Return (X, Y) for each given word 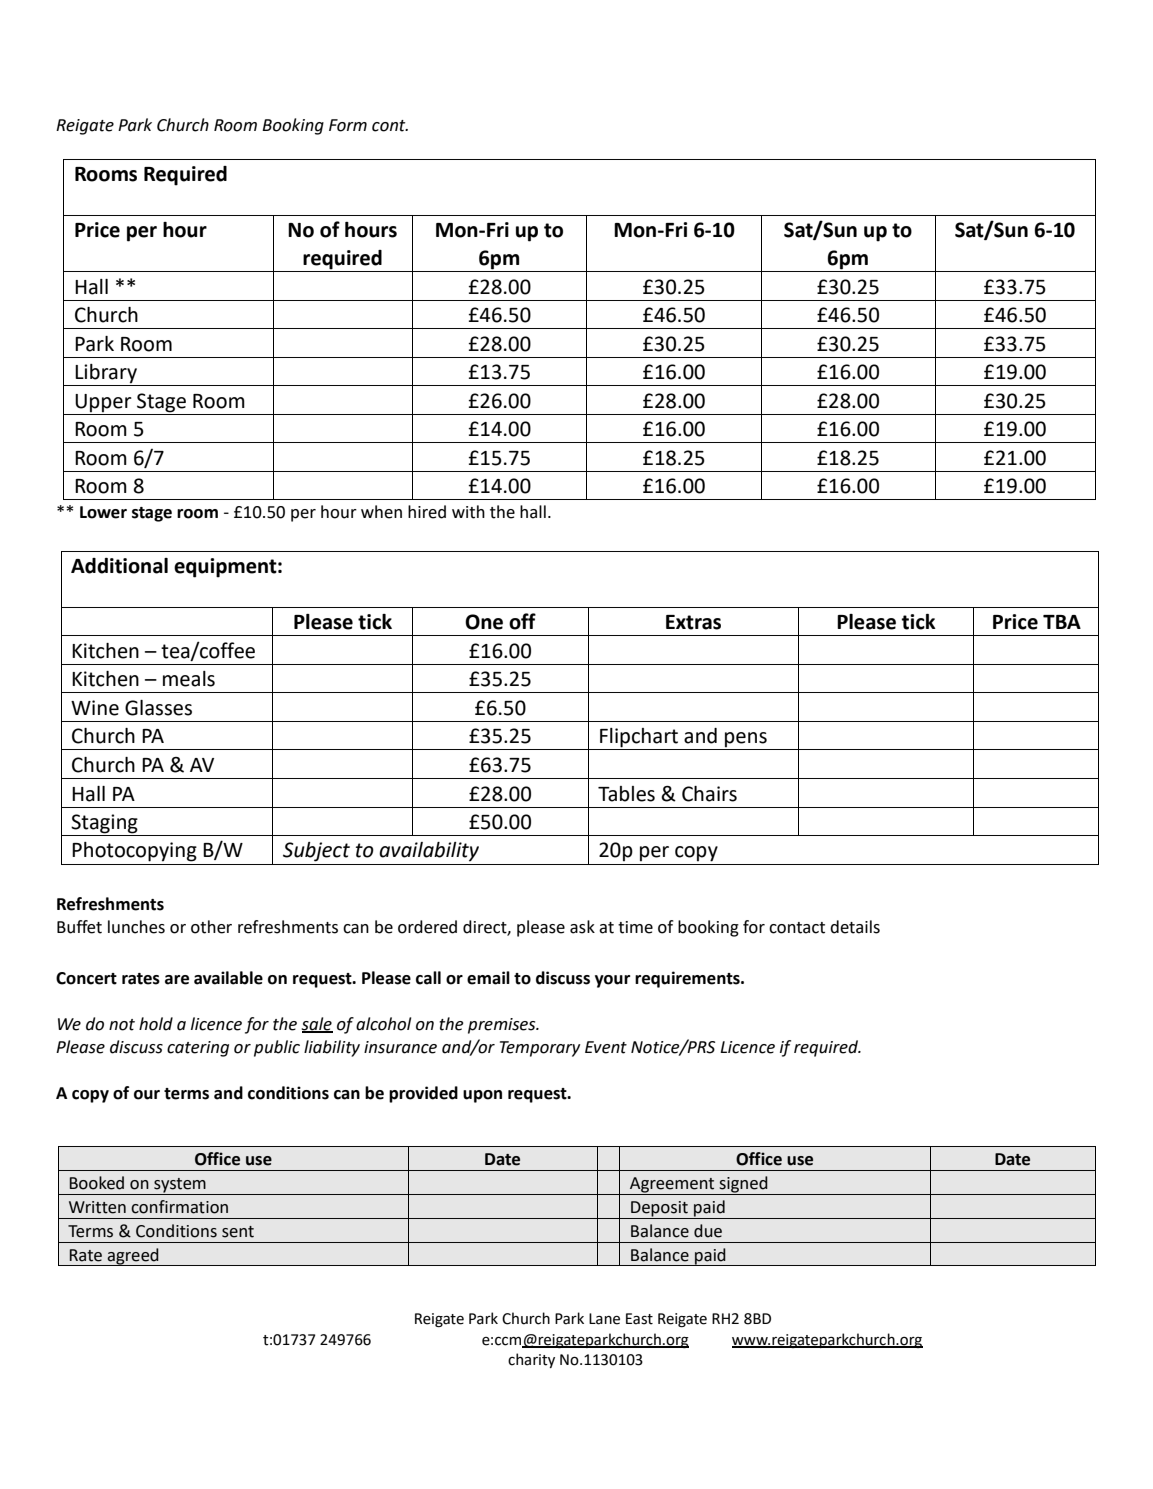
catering (198, 1049)
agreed (133, 1257)
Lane (604, 1319)
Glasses (158, 708)
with (468, 512)
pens (746, 741)
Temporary (540, 1049)
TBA (1062, 622)
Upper (103, 403)
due (708, 1231)
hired (427, 512)
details (855, 927)
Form (348, 125)
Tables (626, 794)
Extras (693, 622)
